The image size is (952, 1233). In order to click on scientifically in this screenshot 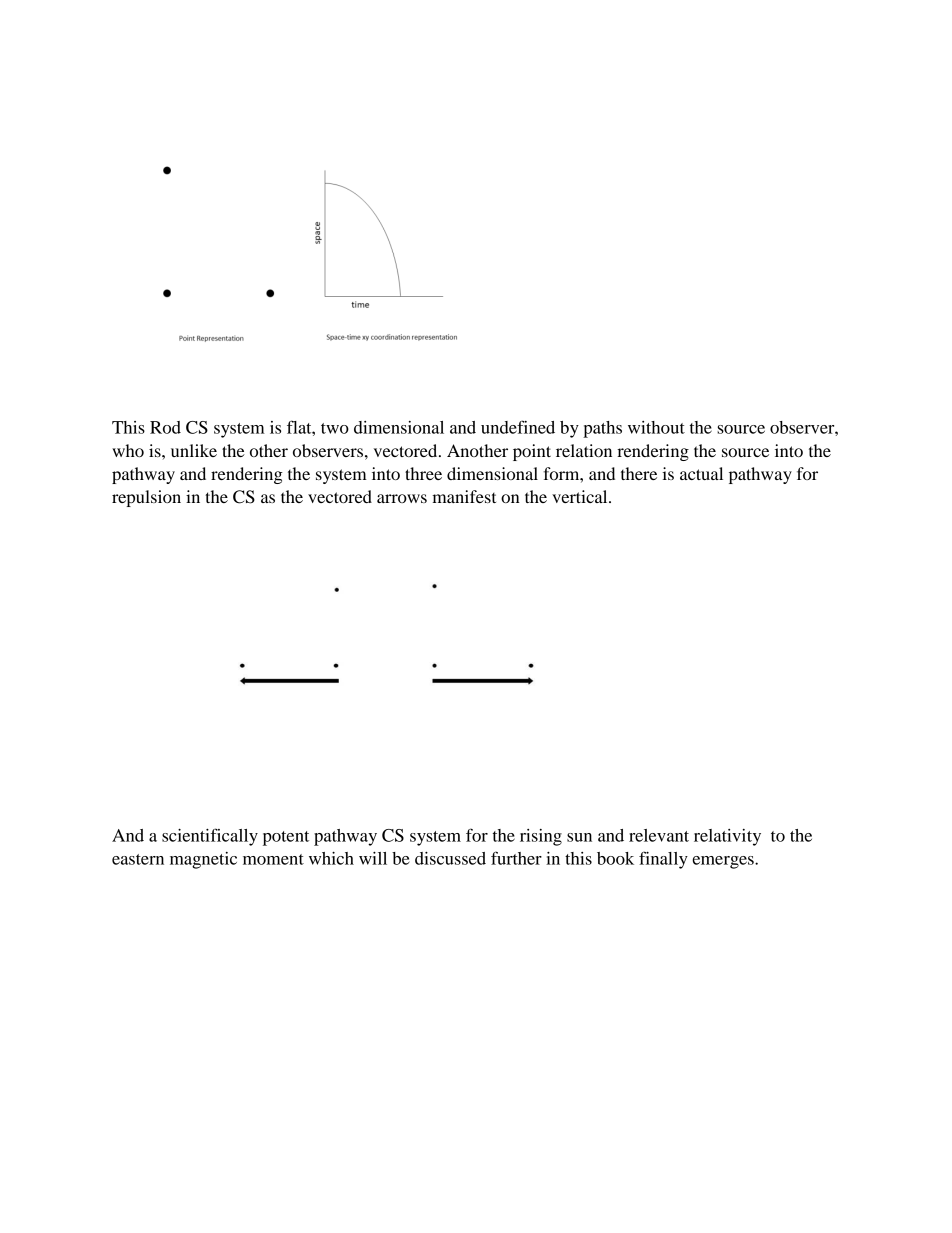, I will do `click(210, 837)`.
